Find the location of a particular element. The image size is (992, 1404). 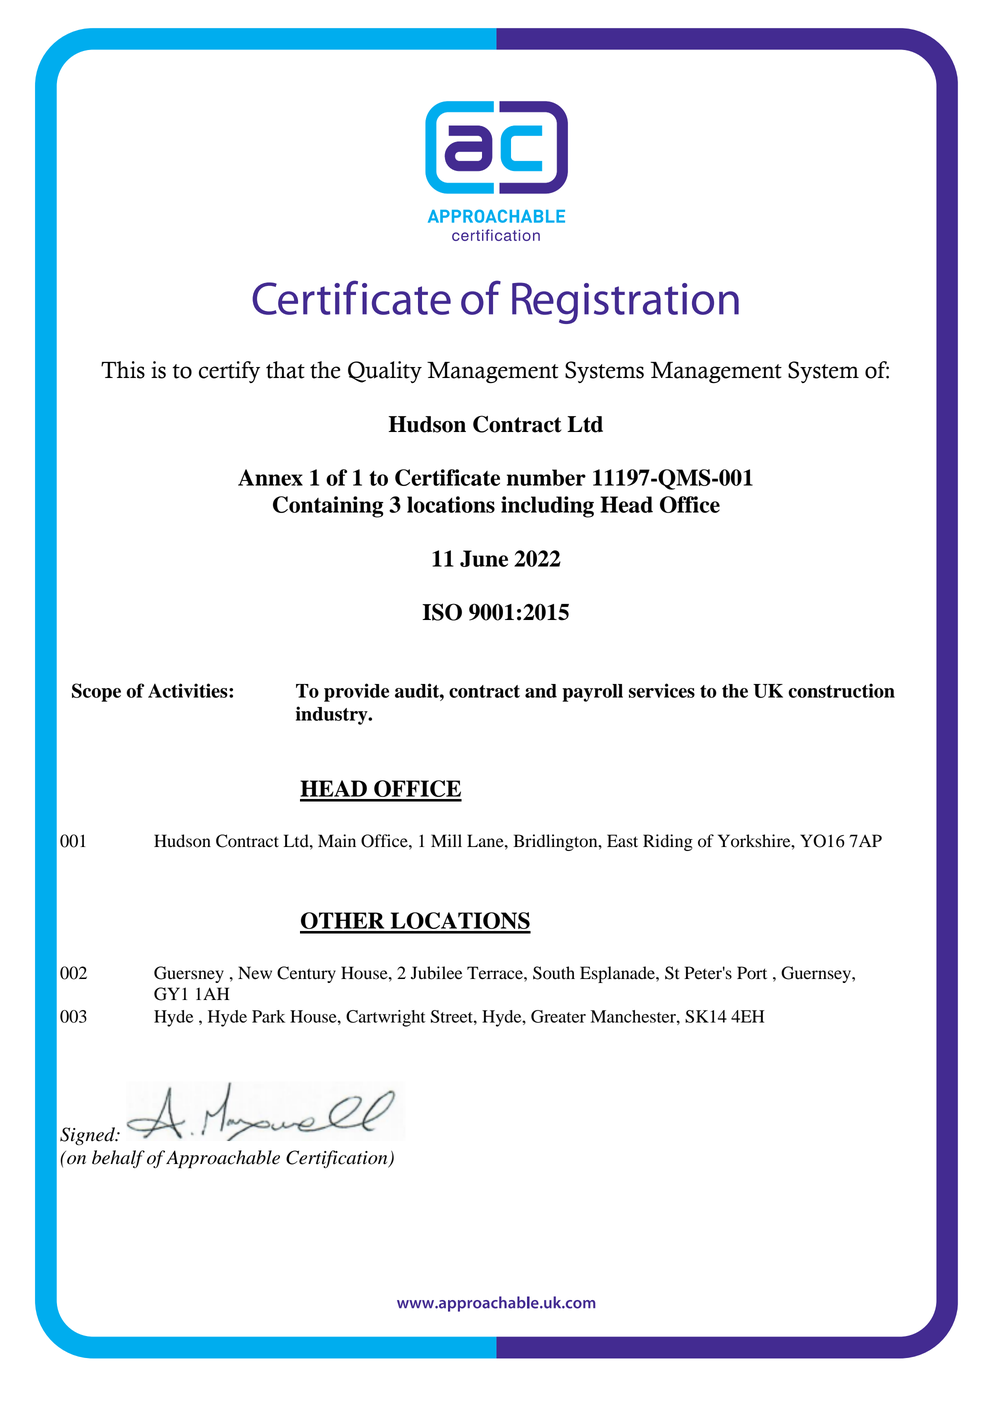

Port is located at coordinates (752, 973).
